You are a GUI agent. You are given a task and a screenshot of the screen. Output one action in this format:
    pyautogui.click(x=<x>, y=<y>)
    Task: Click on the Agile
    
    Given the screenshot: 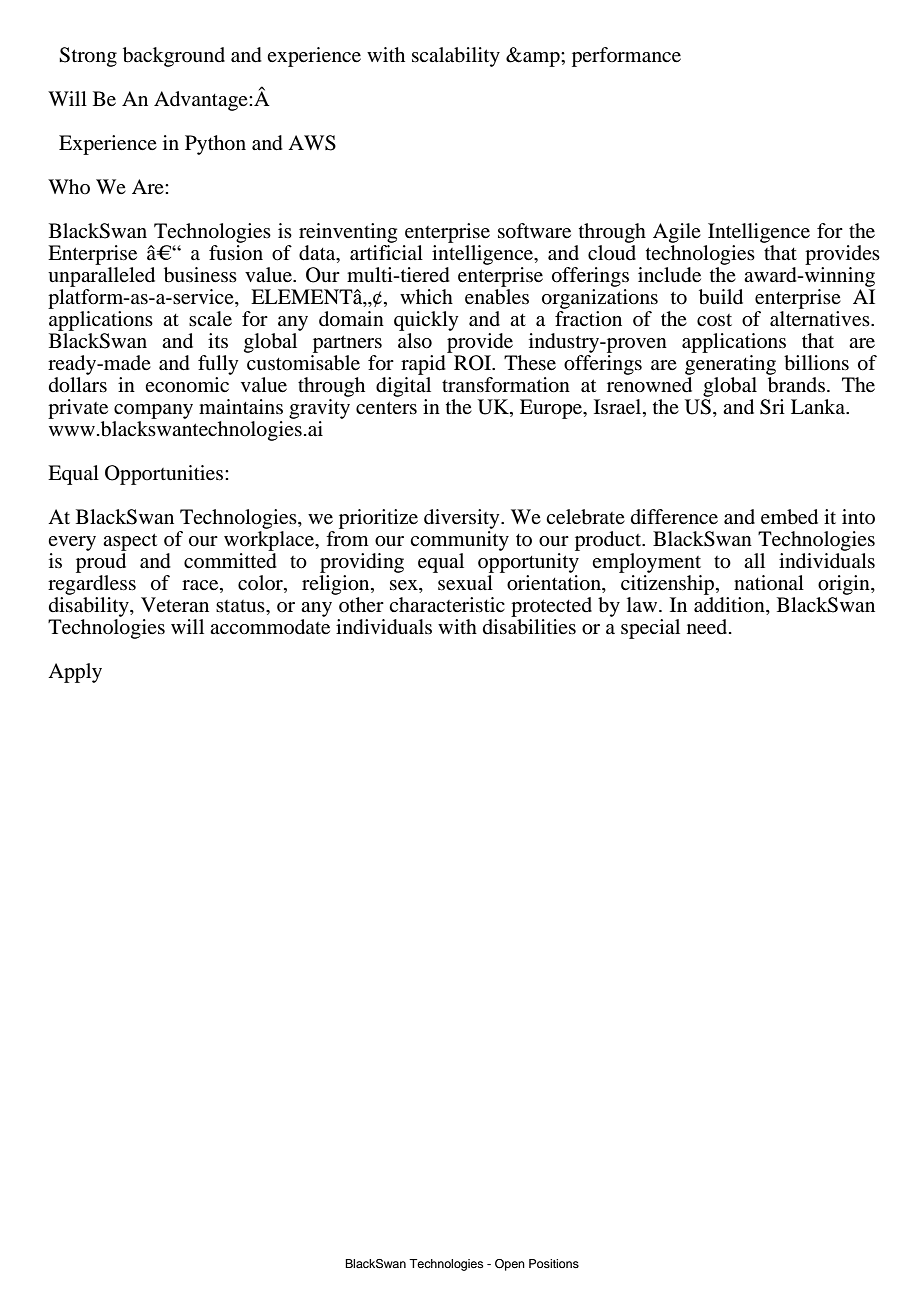 What is the action you would take?
    pyautogui.click(x=677, y=233)
